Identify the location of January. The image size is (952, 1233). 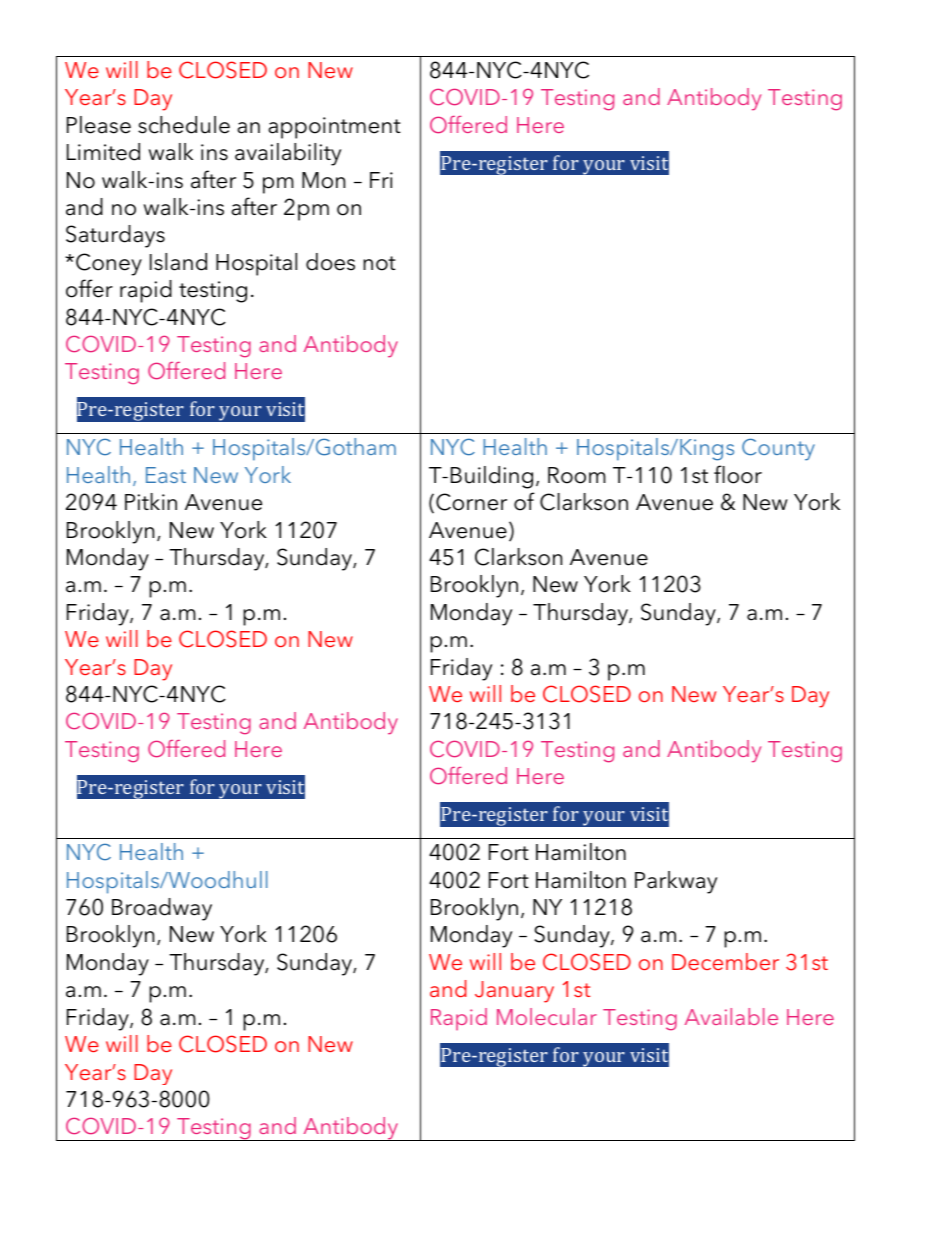
(514, 992).
